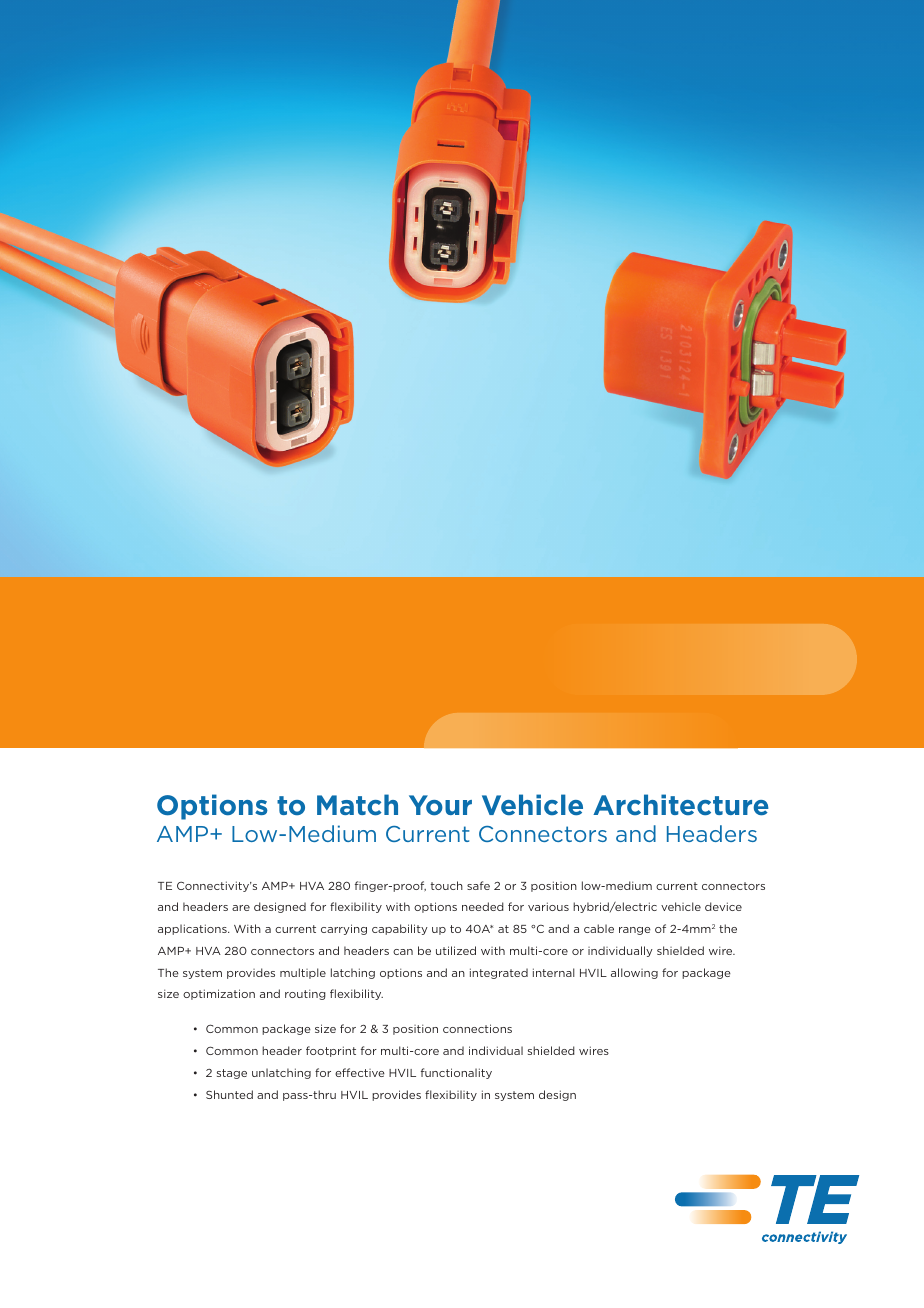 The image size is (924, 1308). I want to click on integrated, so click(499, 973).
